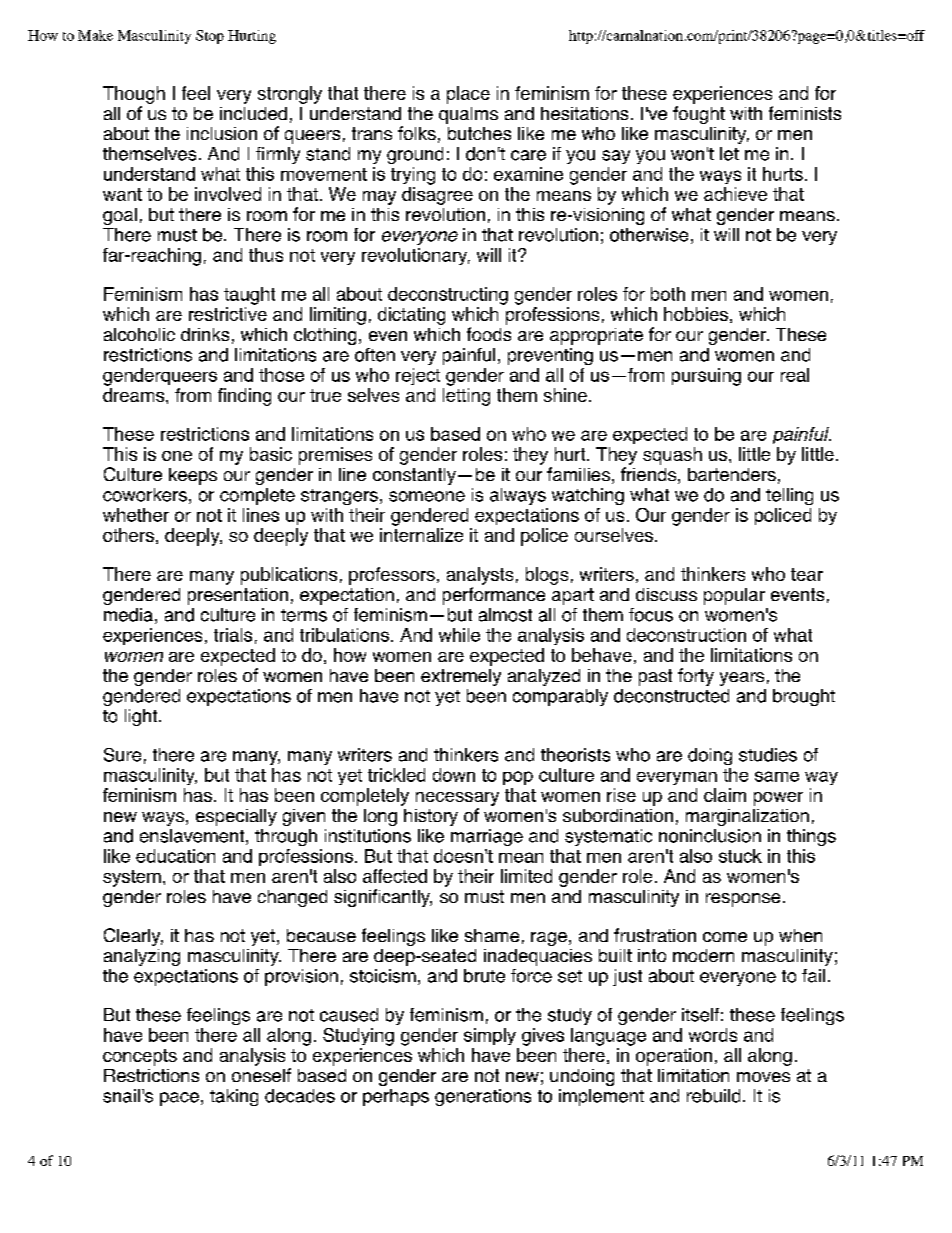  Describe the element at coordinates (696, 314) in the screenshot. I see `hobbies` at that location.
